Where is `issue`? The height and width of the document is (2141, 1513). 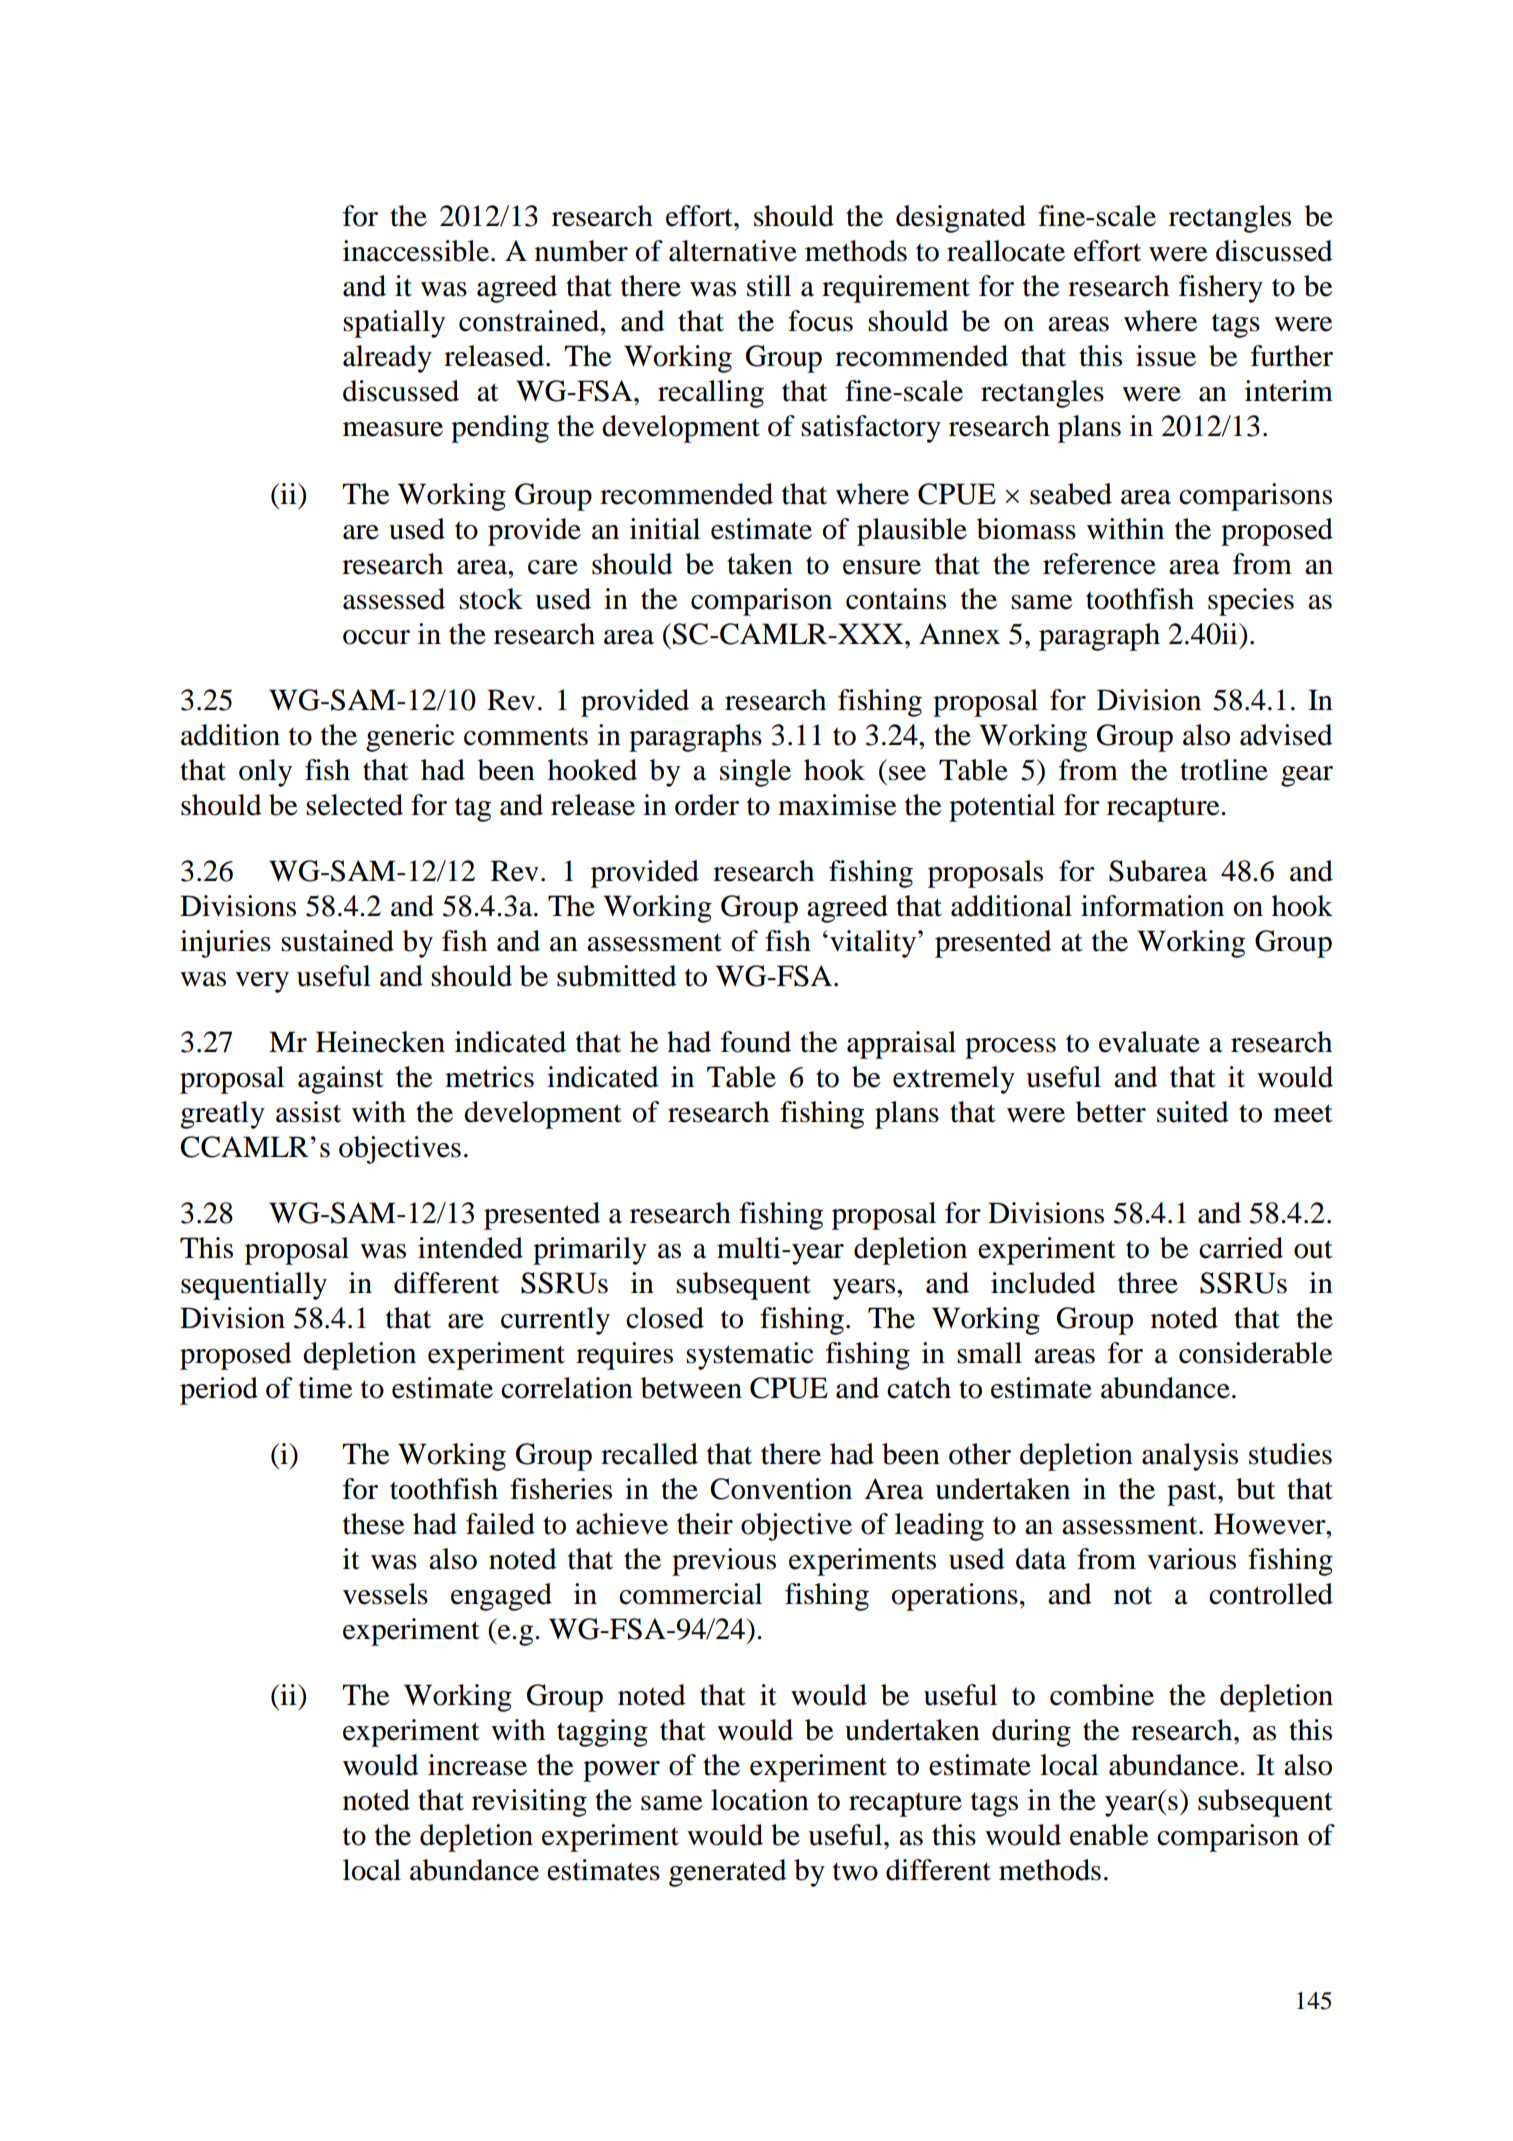
issue is located at coordinates (1166, 356).
